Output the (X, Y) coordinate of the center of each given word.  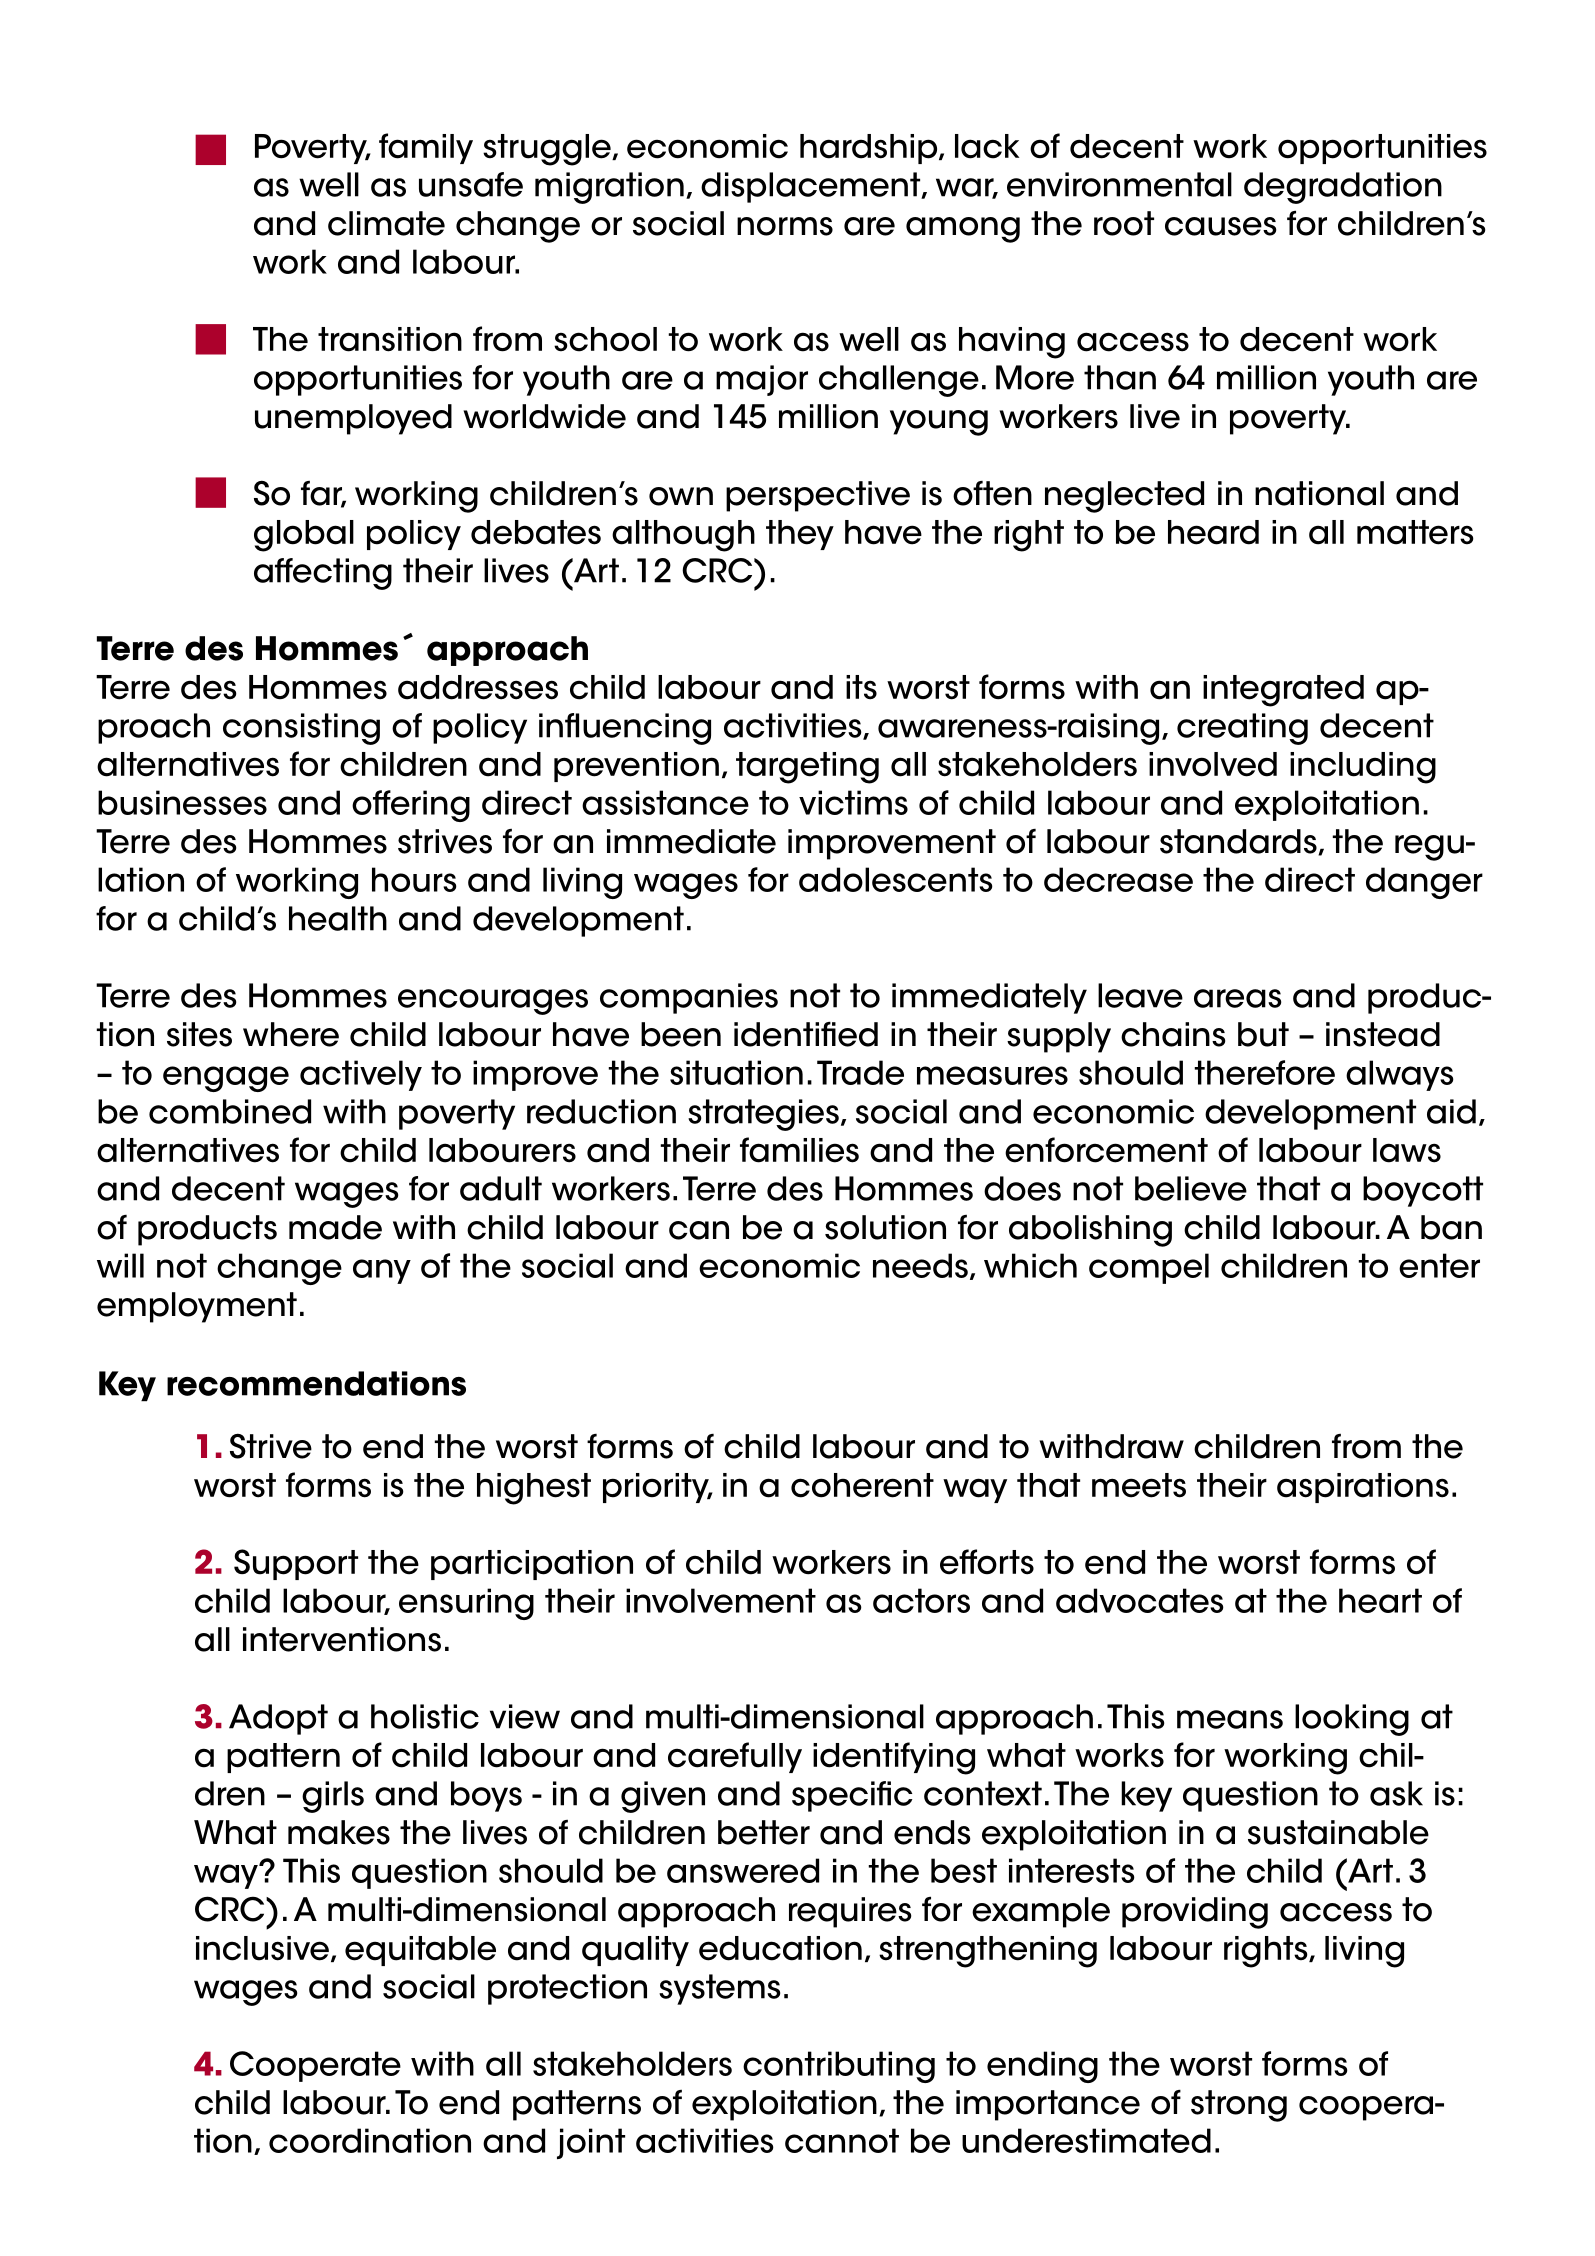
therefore (1264, 1072)
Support (296, 1564)
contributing (839, 2067)
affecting (323, 574)
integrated (1283, 691)
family (426, 148)
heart (1380, 1600)
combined (230, 1111)
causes (1220, 226)
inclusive (264, 1949)
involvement (721, 1600)
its (861, 687)
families (799, 1150)
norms (785, 226)
